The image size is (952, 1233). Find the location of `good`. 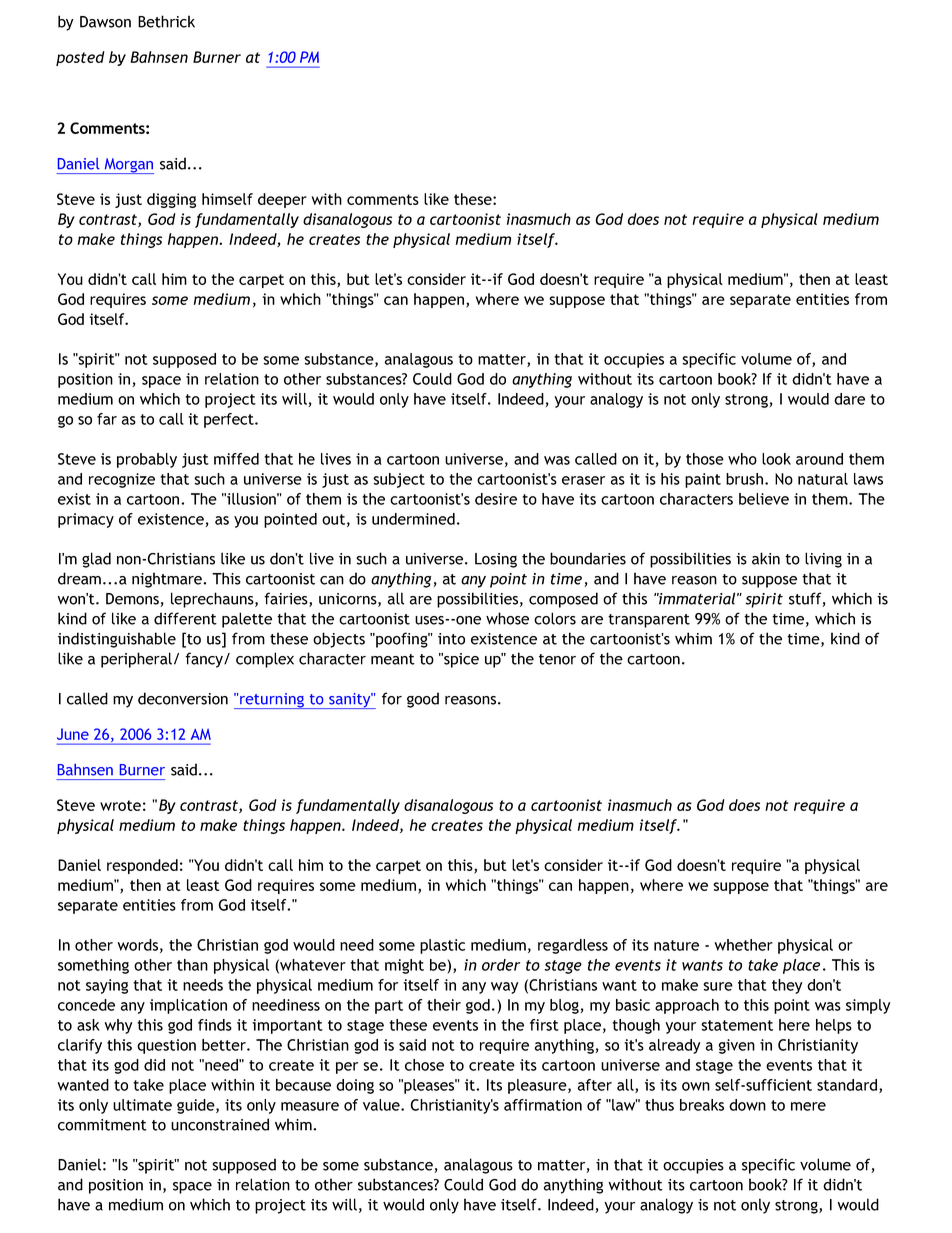

good is located at coordinates (423, 700).
